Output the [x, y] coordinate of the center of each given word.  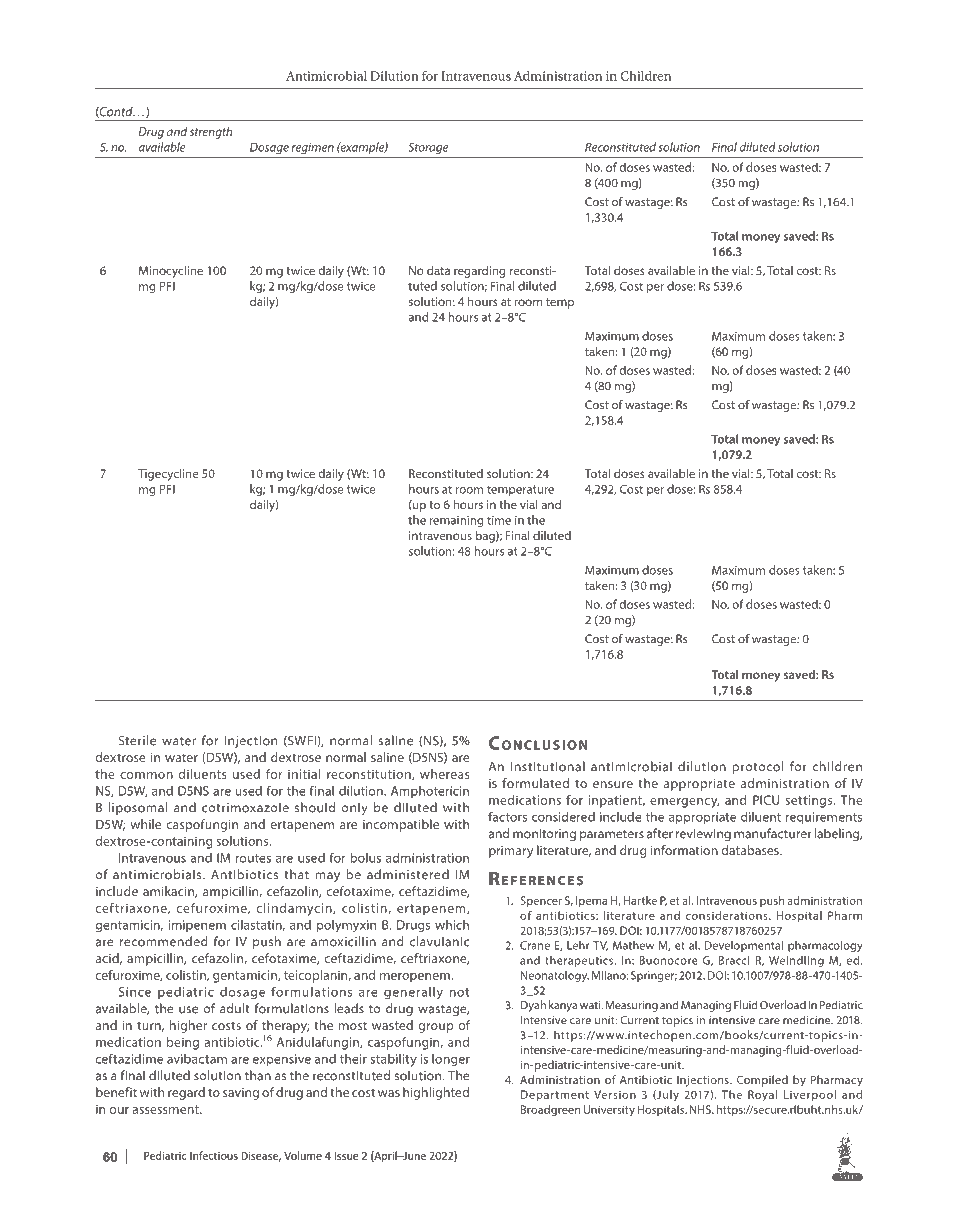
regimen [313, 148]
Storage [428, 148]
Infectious [214, 1155]
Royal [762, 1095]
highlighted [436, 1093]
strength [211, 133]
